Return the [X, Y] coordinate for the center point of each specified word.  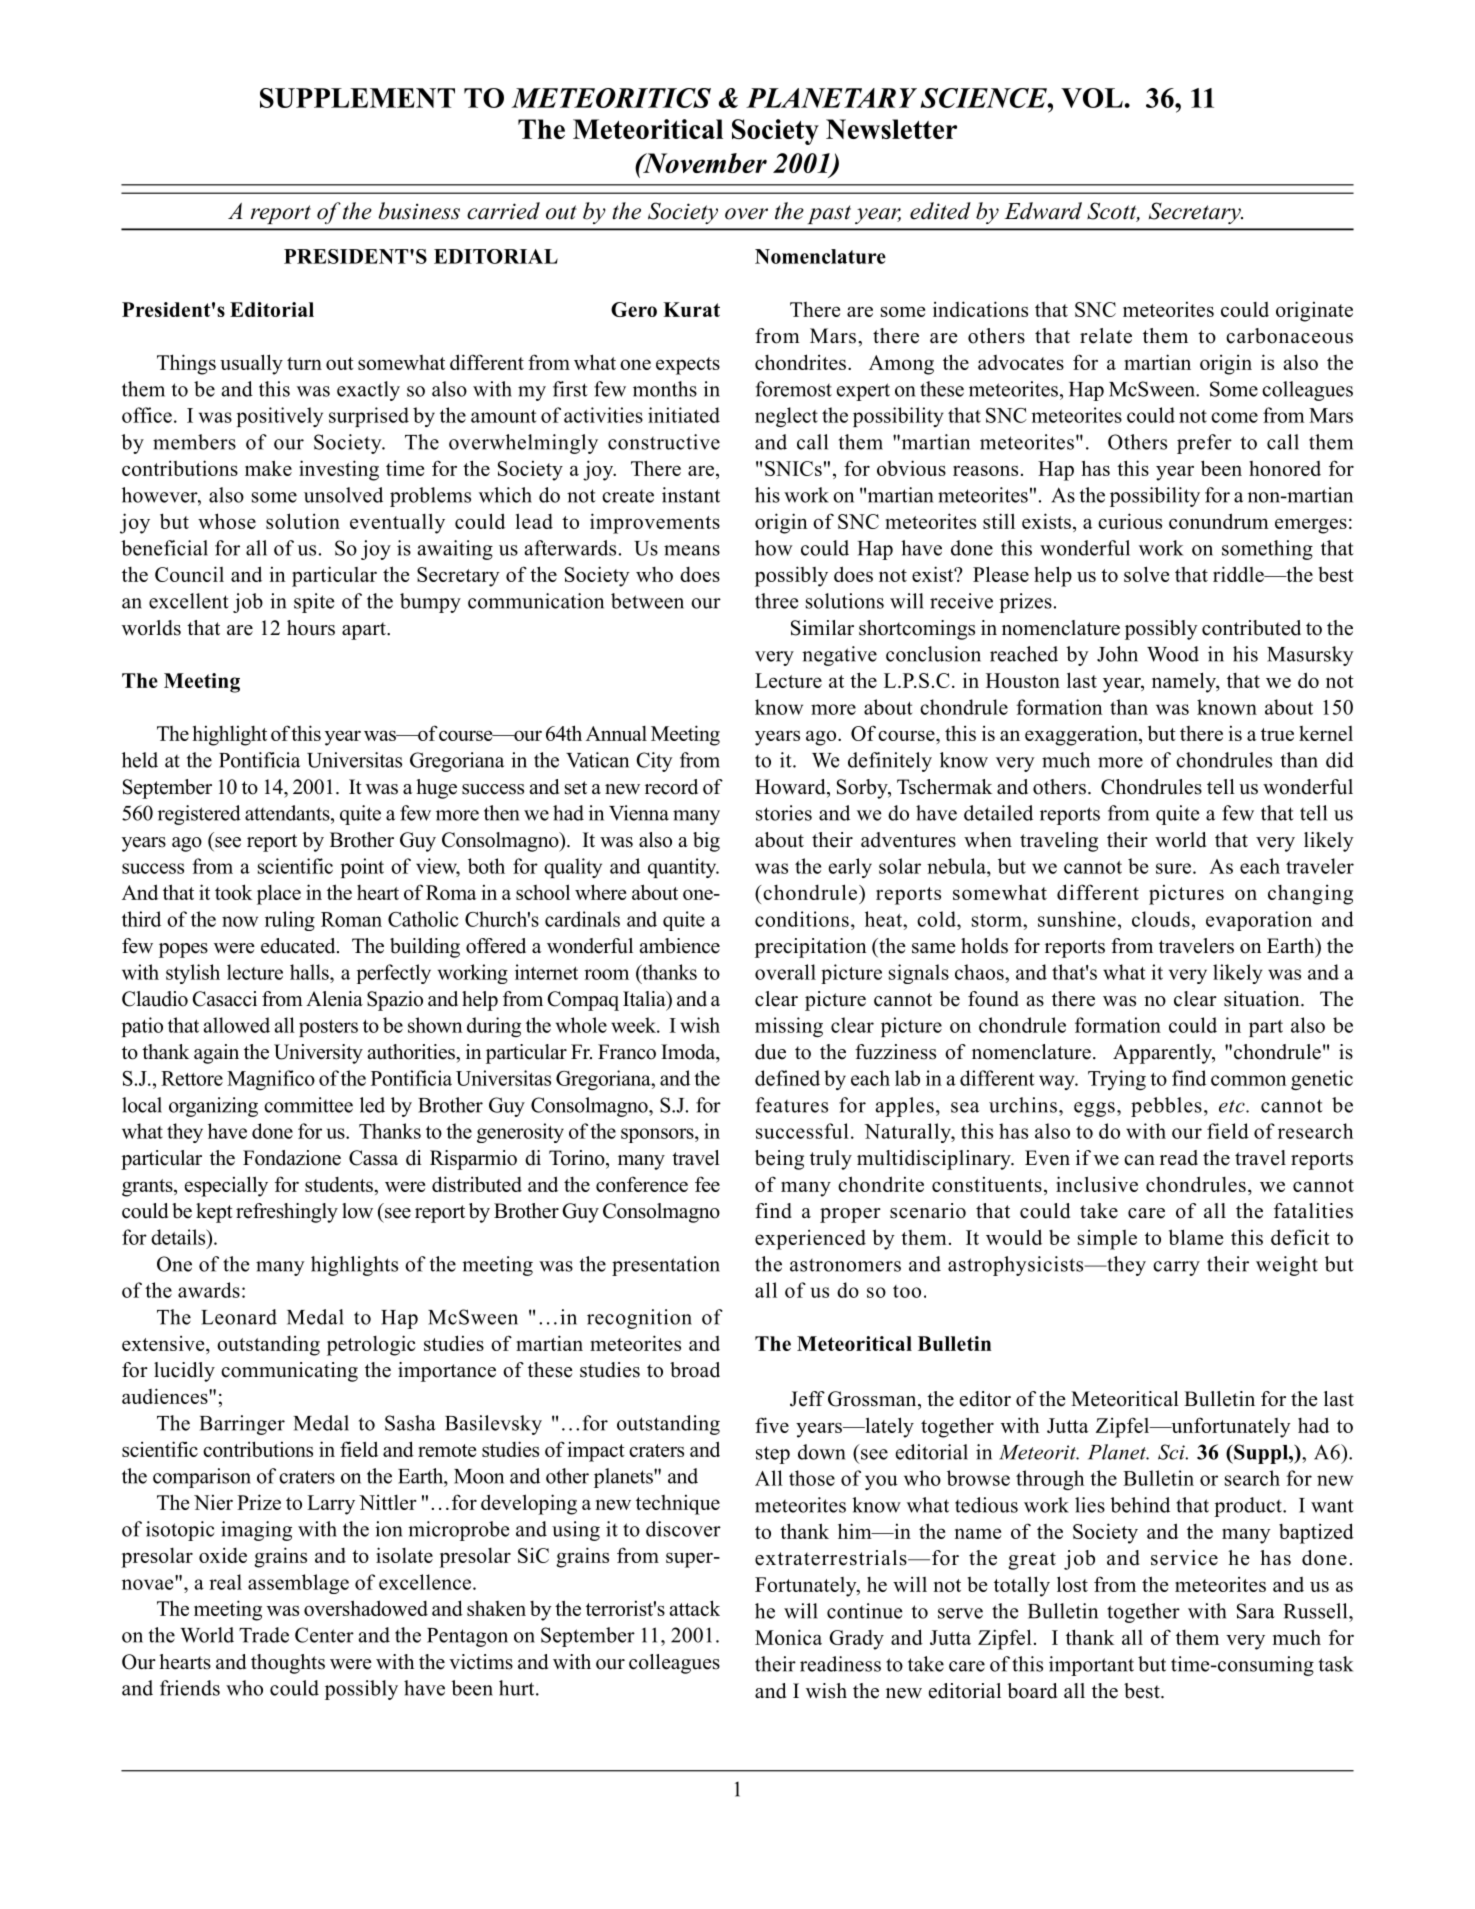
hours [311, 628]
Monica [788, 1637]
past [829, 214]
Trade [264, 1635]
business [419, 211]
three [777, 601]
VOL [1092, 98]
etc [1233, 1106]
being [779, 1160]
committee [308, 1105]
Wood [1173, 654]
